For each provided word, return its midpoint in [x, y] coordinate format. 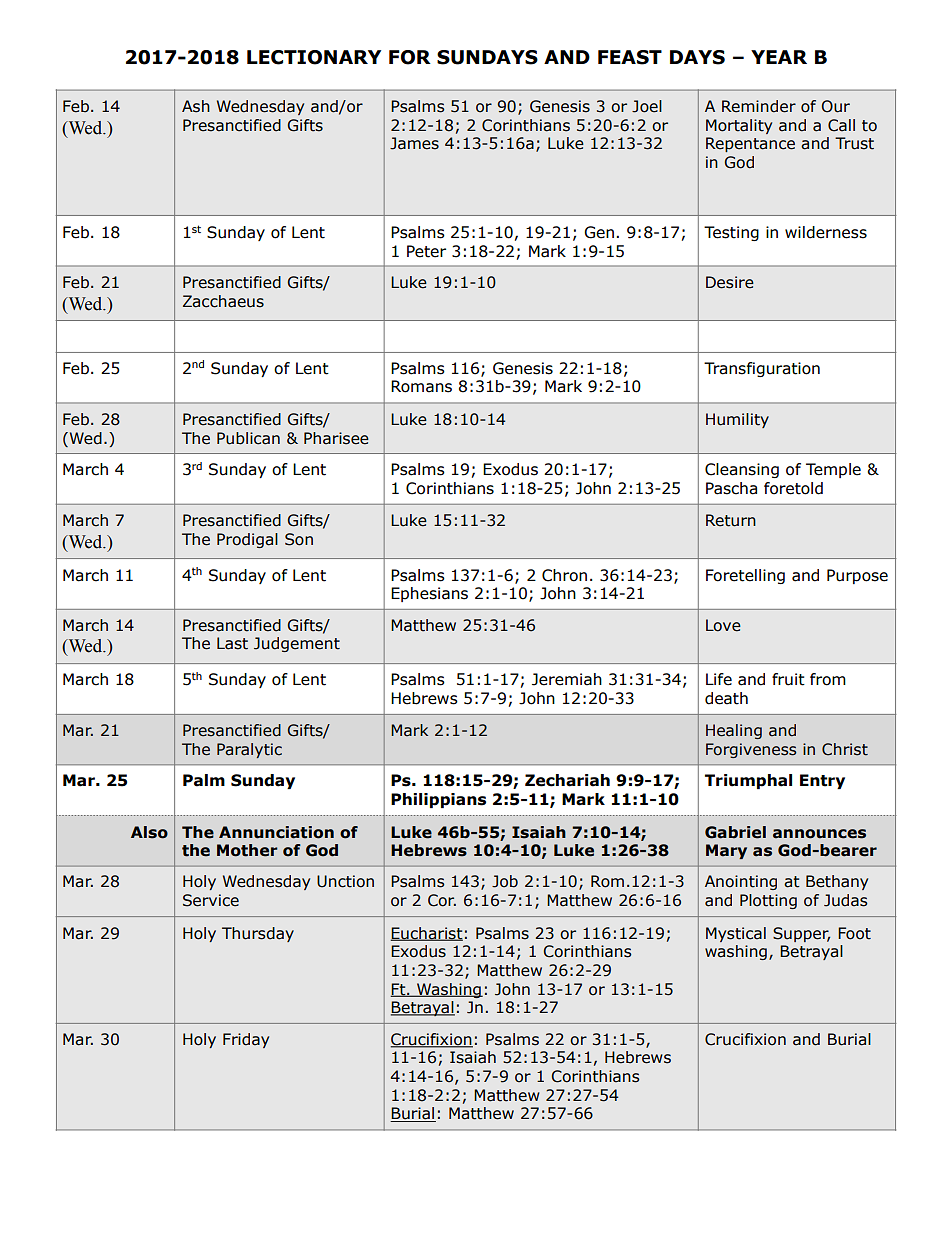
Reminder [759, 106]
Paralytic [249, 750]
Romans [421, 386]
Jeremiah [567, 679]
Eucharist [427, 934]
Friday [246, 1040]
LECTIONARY [314, 57]
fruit [788, 679]
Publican [248, 438]
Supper [801, 934]
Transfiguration [762, 369]
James [414, 143]
